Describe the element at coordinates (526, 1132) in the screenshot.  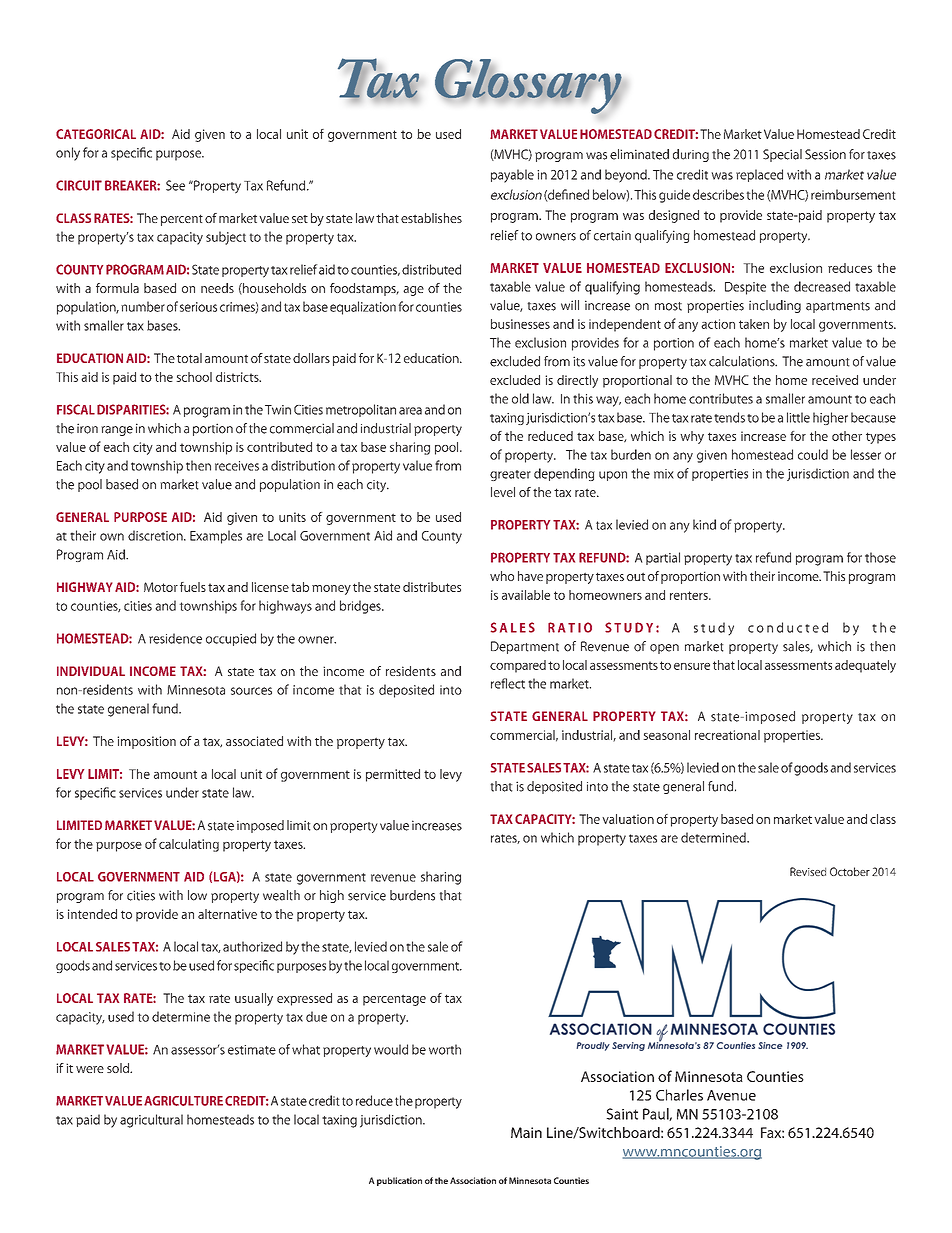
I see `Main` at that location.
